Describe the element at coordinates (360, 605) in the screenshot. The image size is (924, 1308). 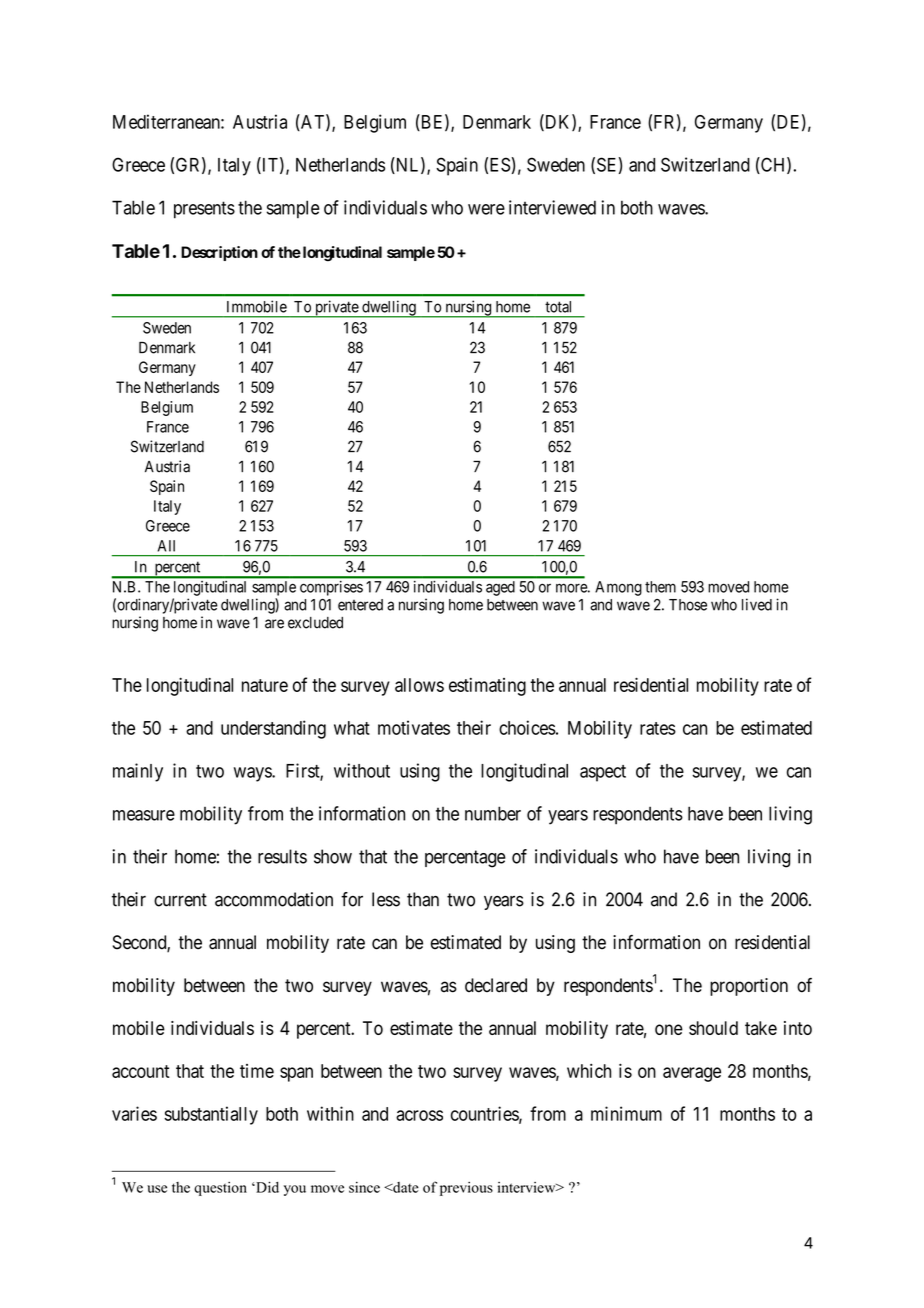
I see `entered` at that location.
